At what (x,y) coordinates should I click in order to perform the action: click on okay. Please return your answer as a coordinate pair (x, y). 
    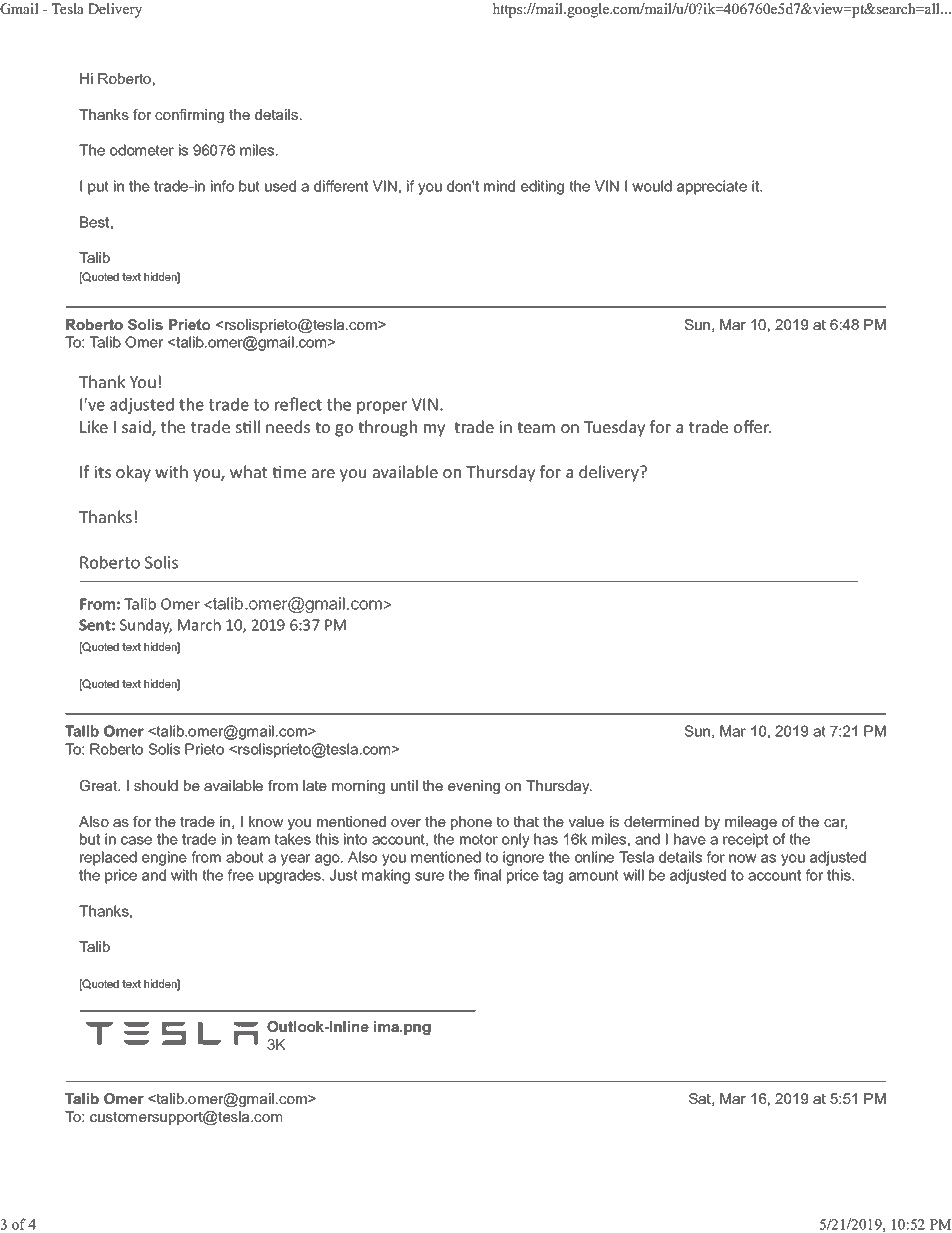
    Looking at the image, I should click on (133, 473).
